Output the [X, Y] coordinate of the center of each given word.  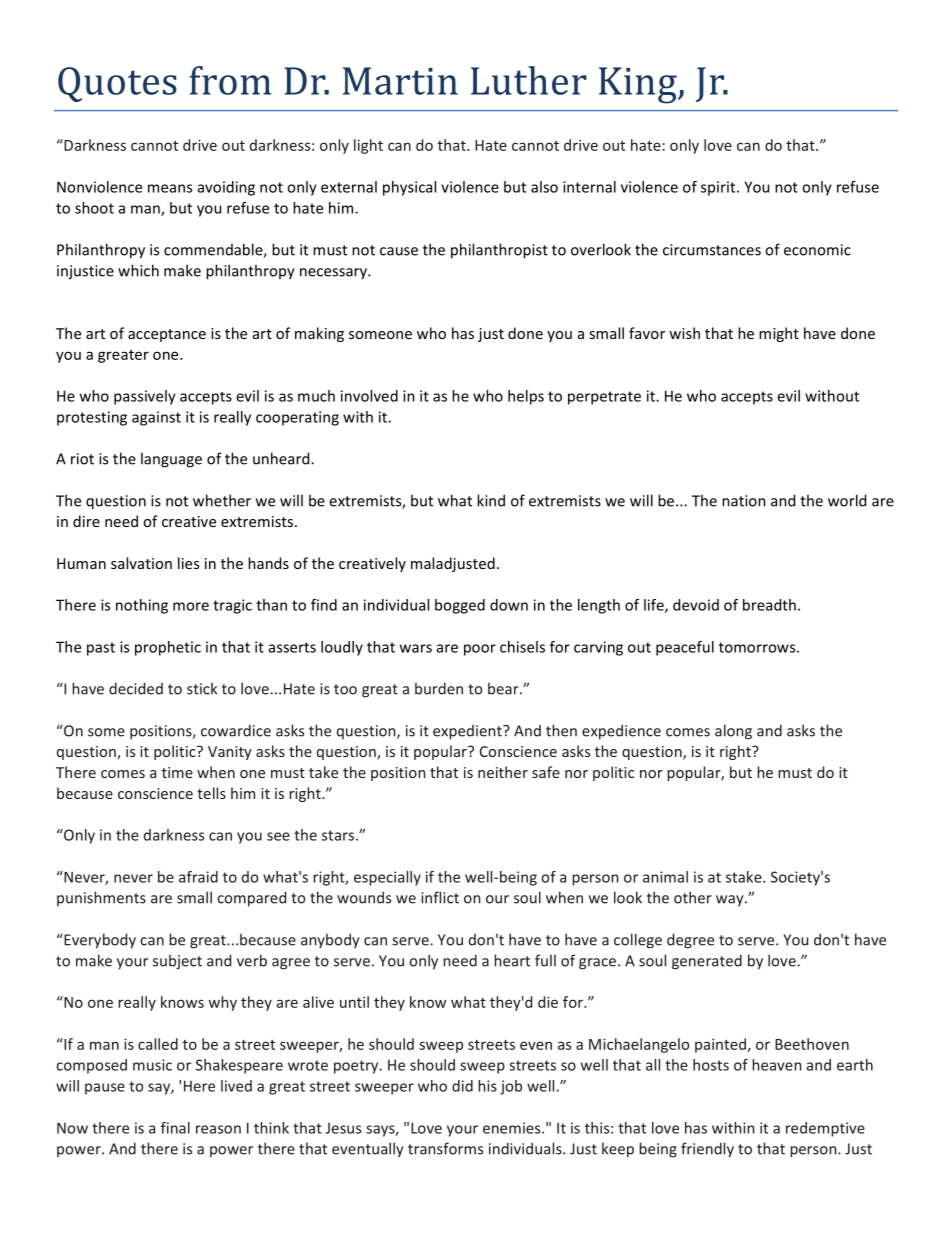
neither [503, 772]
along [733, 732]
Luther [529, 80]
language [171, 460]
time [177, 772]
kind [491, 500]
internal [589, 187]
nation [744, 501]
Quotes [117, 84]
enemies [513, 1128]
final [175, 1128]
